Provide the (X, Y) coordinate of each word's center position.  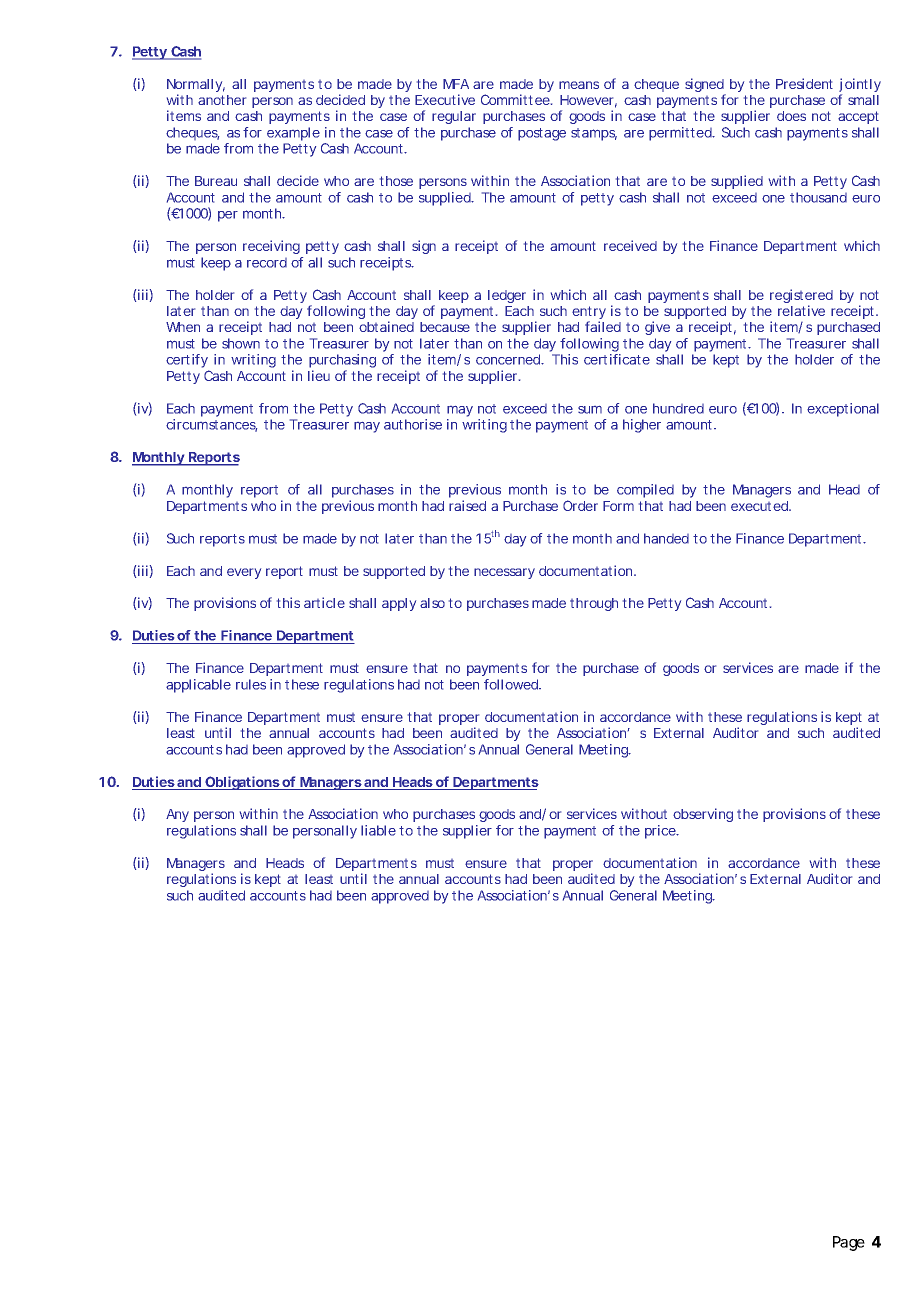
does (791, 116)
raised (467, 505)
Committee (515, 99)
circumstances (211, 425)
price (661, 832)
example (293, 134)
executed (760, 506)
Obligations (242, 783)
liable (378, 830)
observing (703, 815)
